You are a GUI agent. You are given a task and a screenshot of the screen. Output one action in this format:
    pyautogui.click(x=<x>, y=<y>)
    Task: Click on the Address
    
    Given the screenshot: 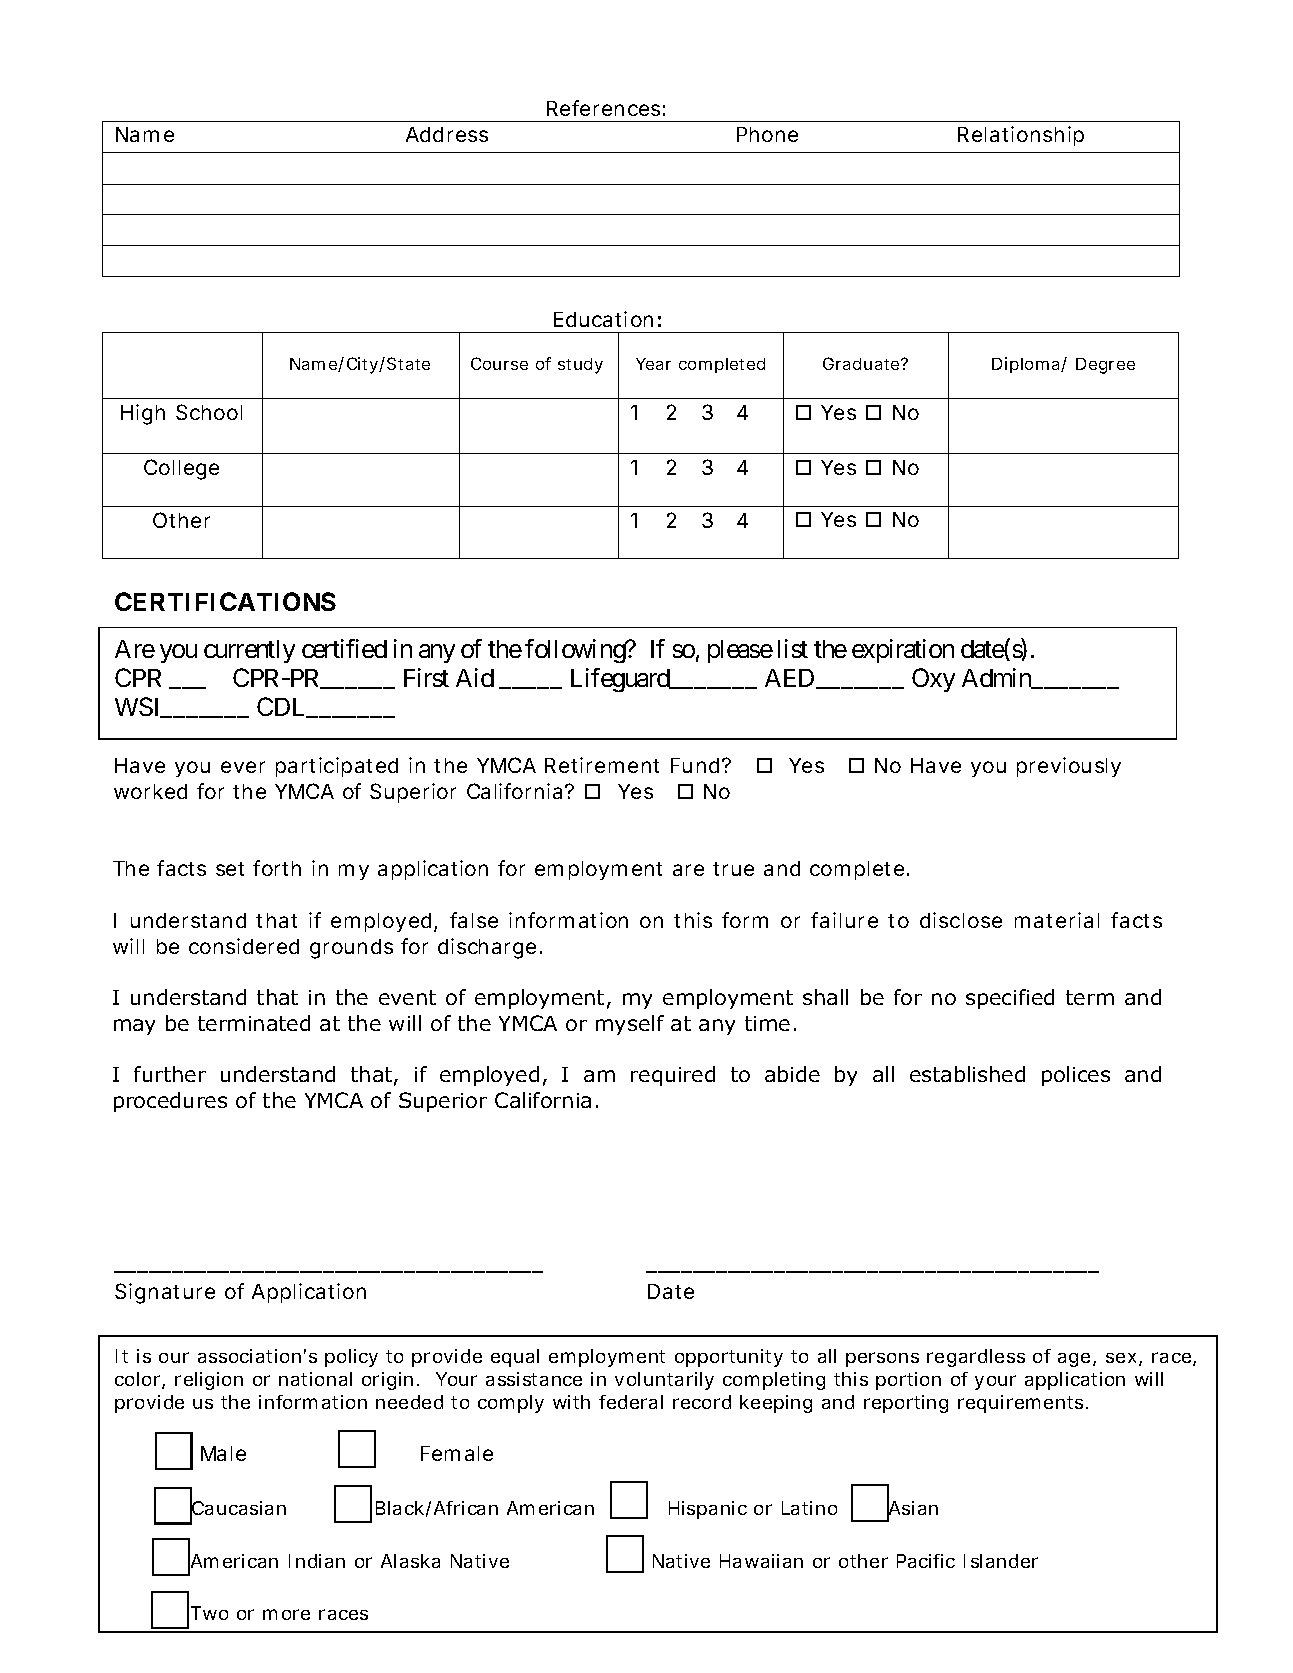 What is the action you would take?
    pyautogui.click(x=447, y=134)
